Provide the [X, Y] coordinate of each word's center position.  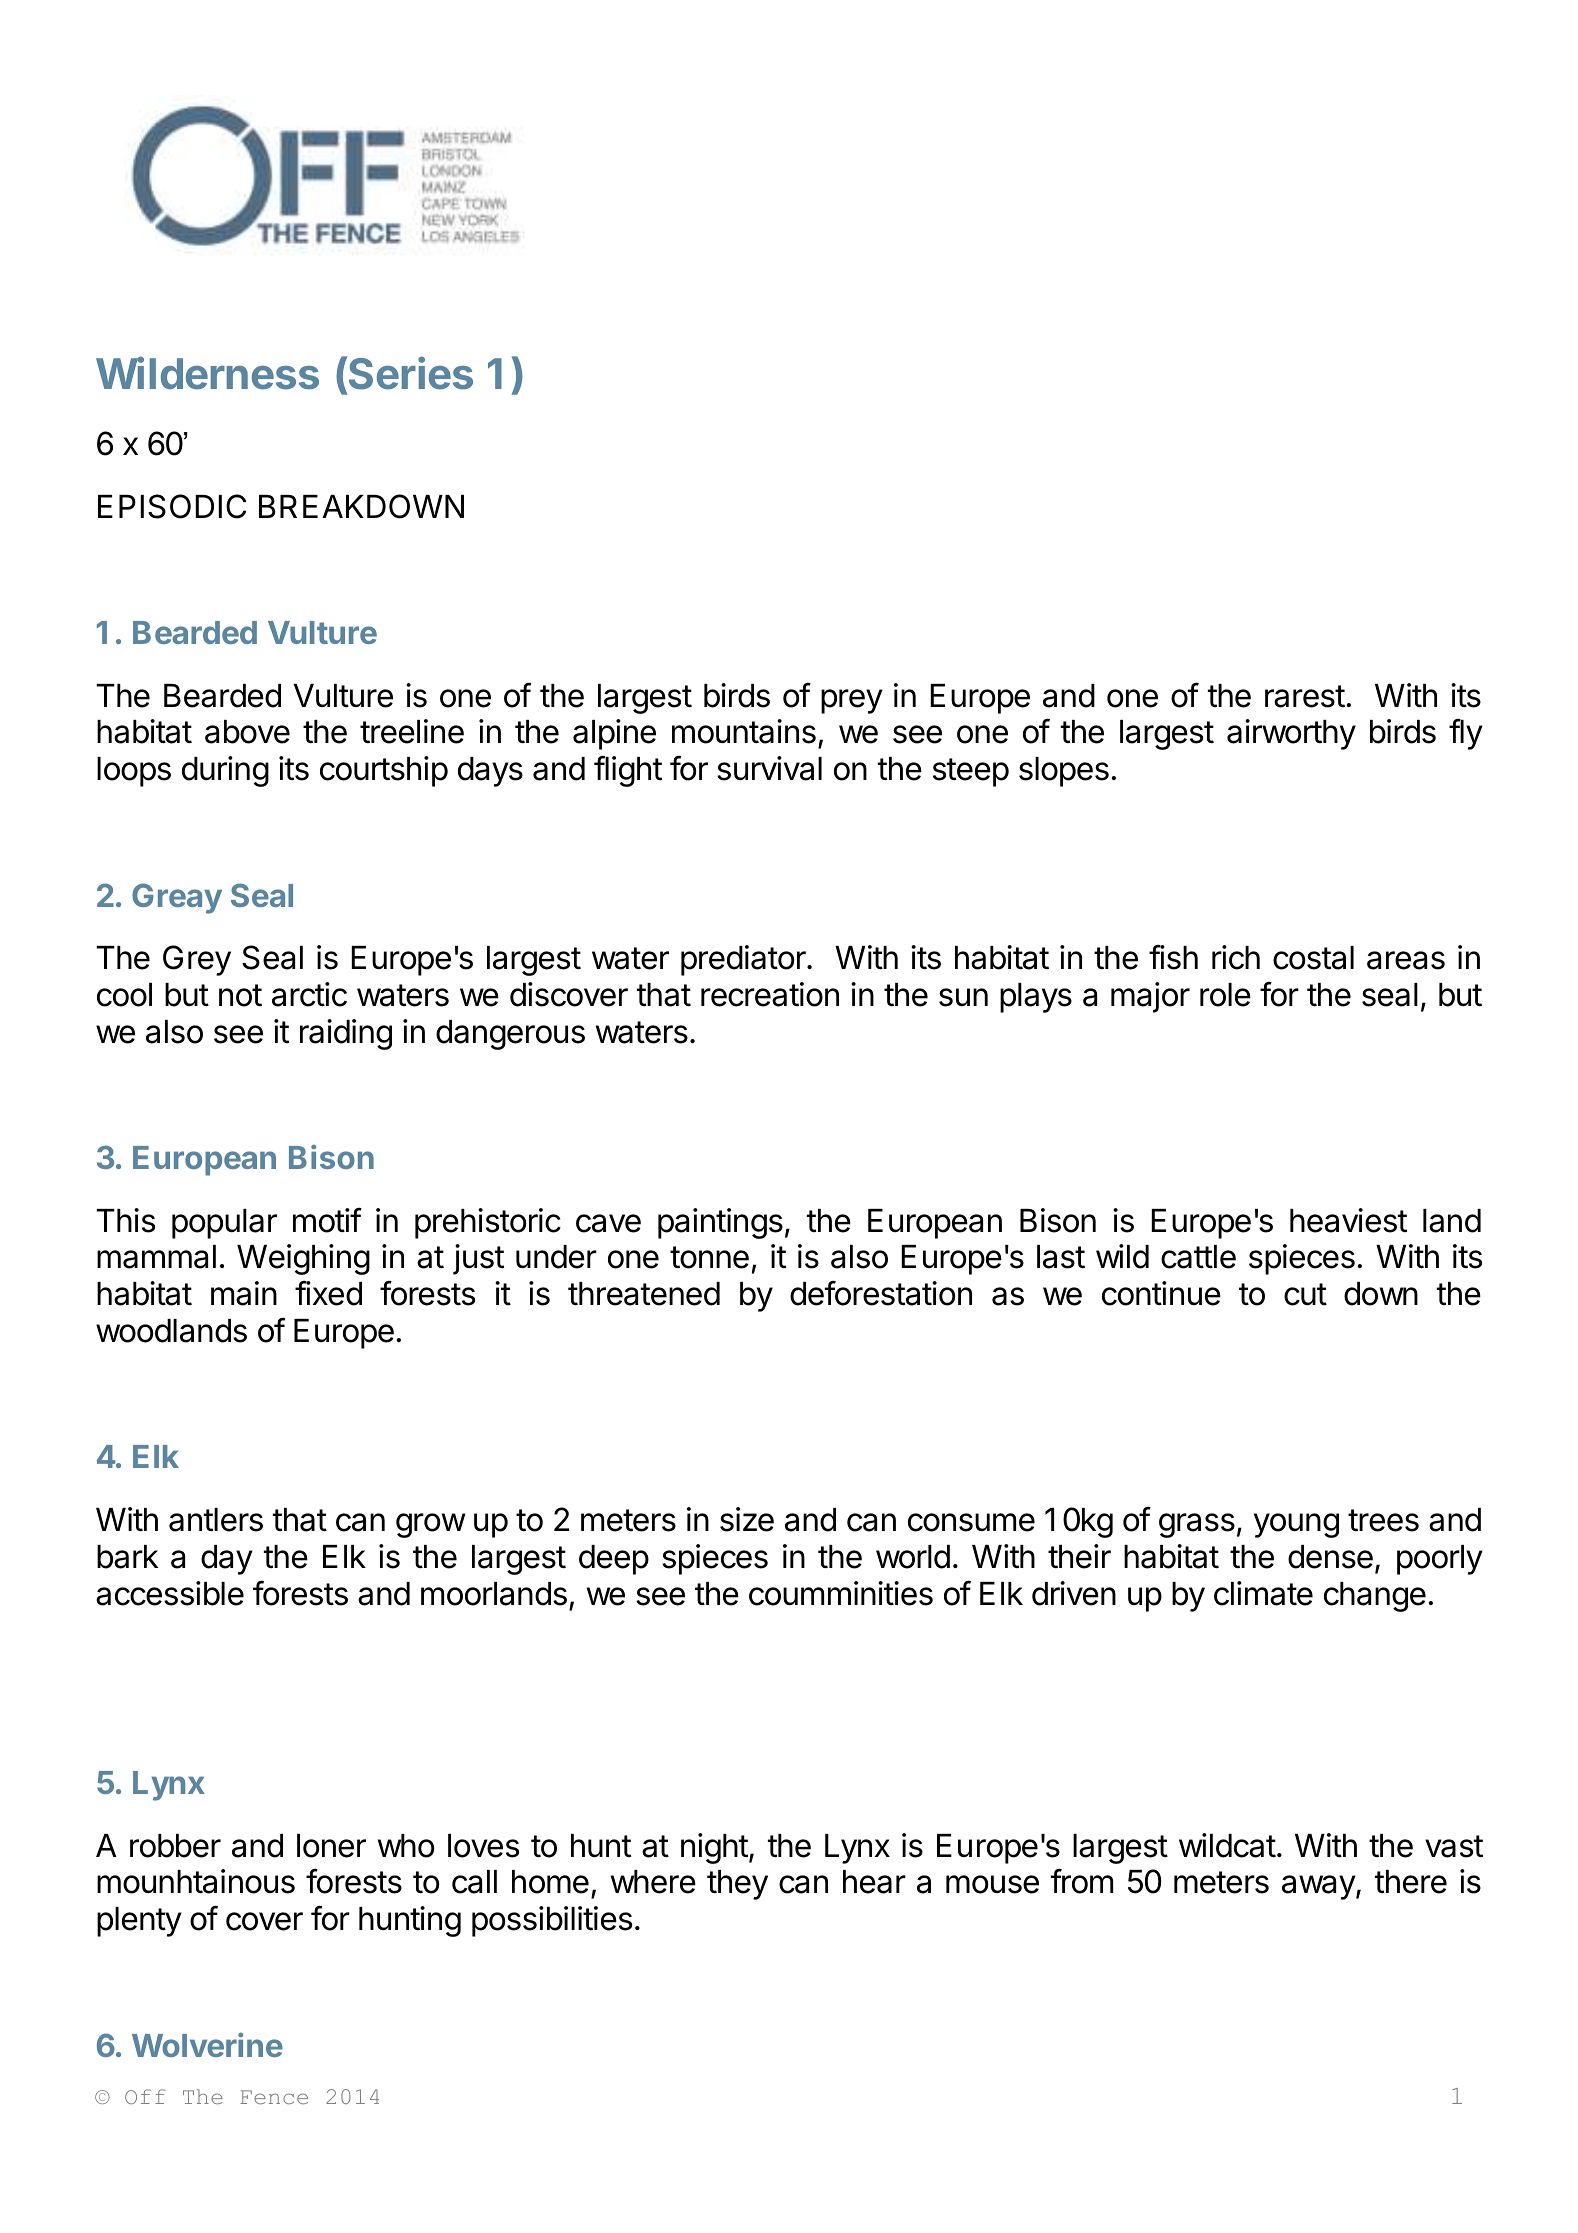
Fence [274, 2097]
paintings [720, 1223]
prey [852, 701]
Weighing [303, 1259]
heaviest [1348, 1220]
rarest [1305, 696]
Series [411, 373]
